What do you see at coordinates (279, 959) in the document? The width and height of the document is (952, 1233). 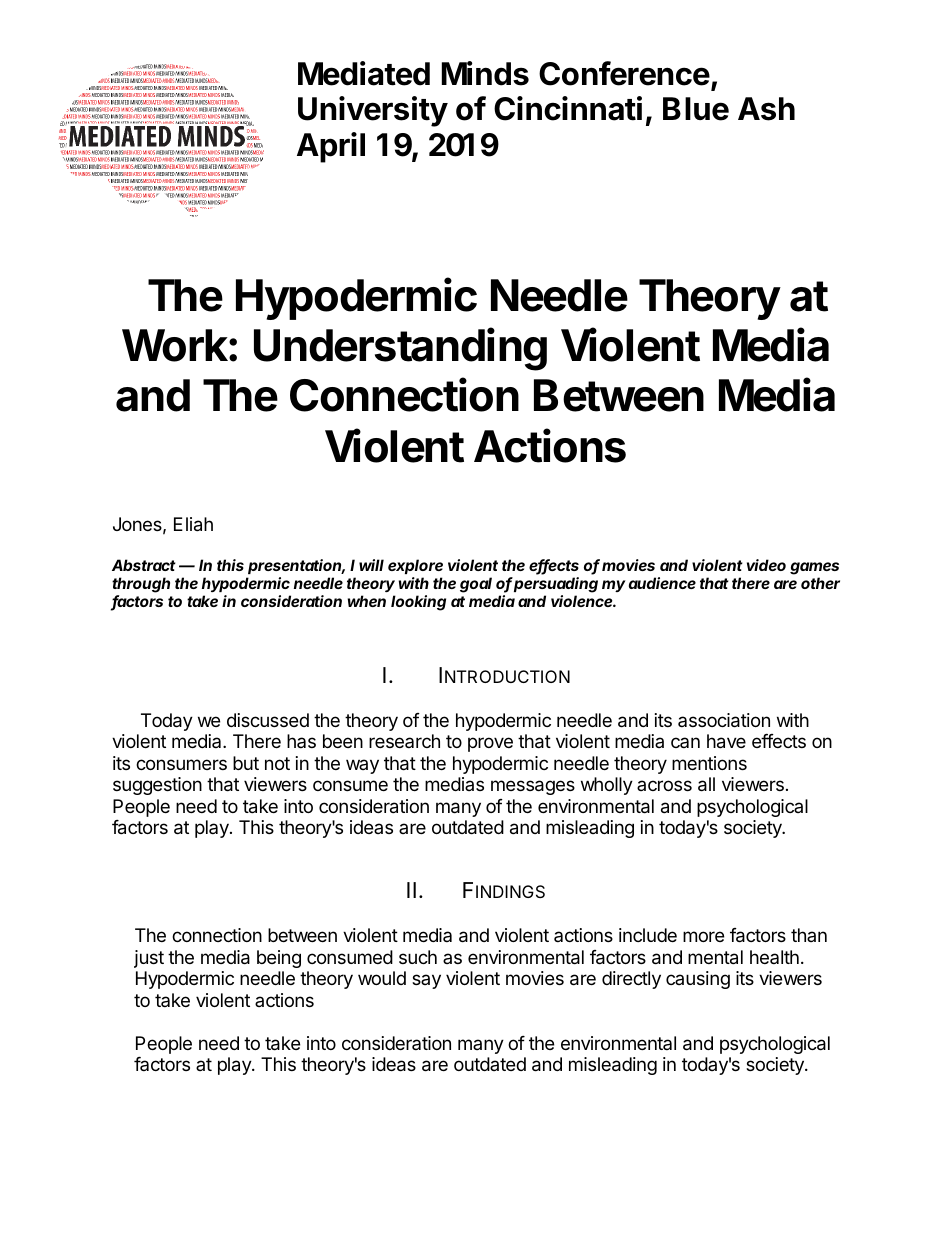 I see `being` at bounding box center [279, 959].
